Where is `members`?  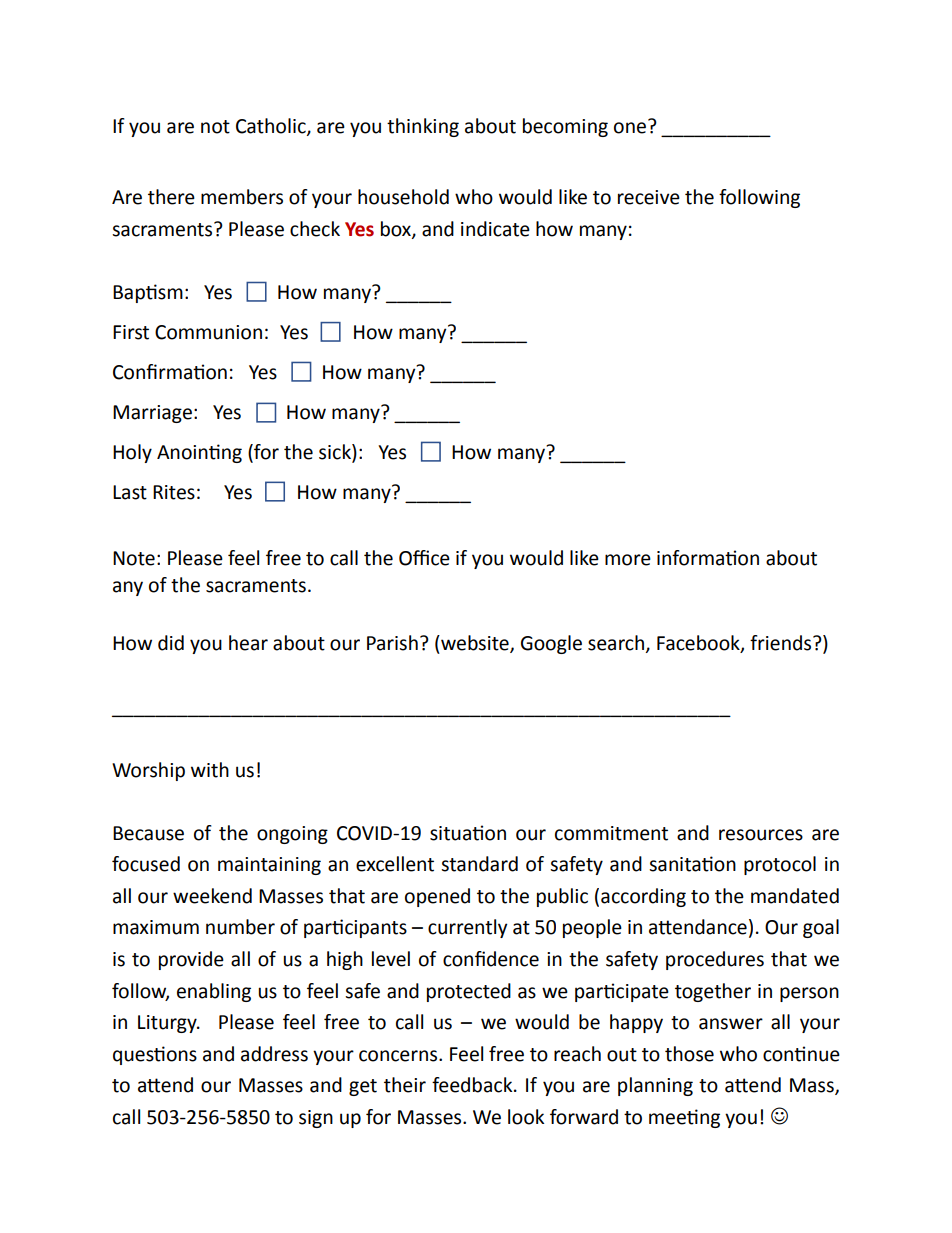 members is located at coordinates (242, 197).
